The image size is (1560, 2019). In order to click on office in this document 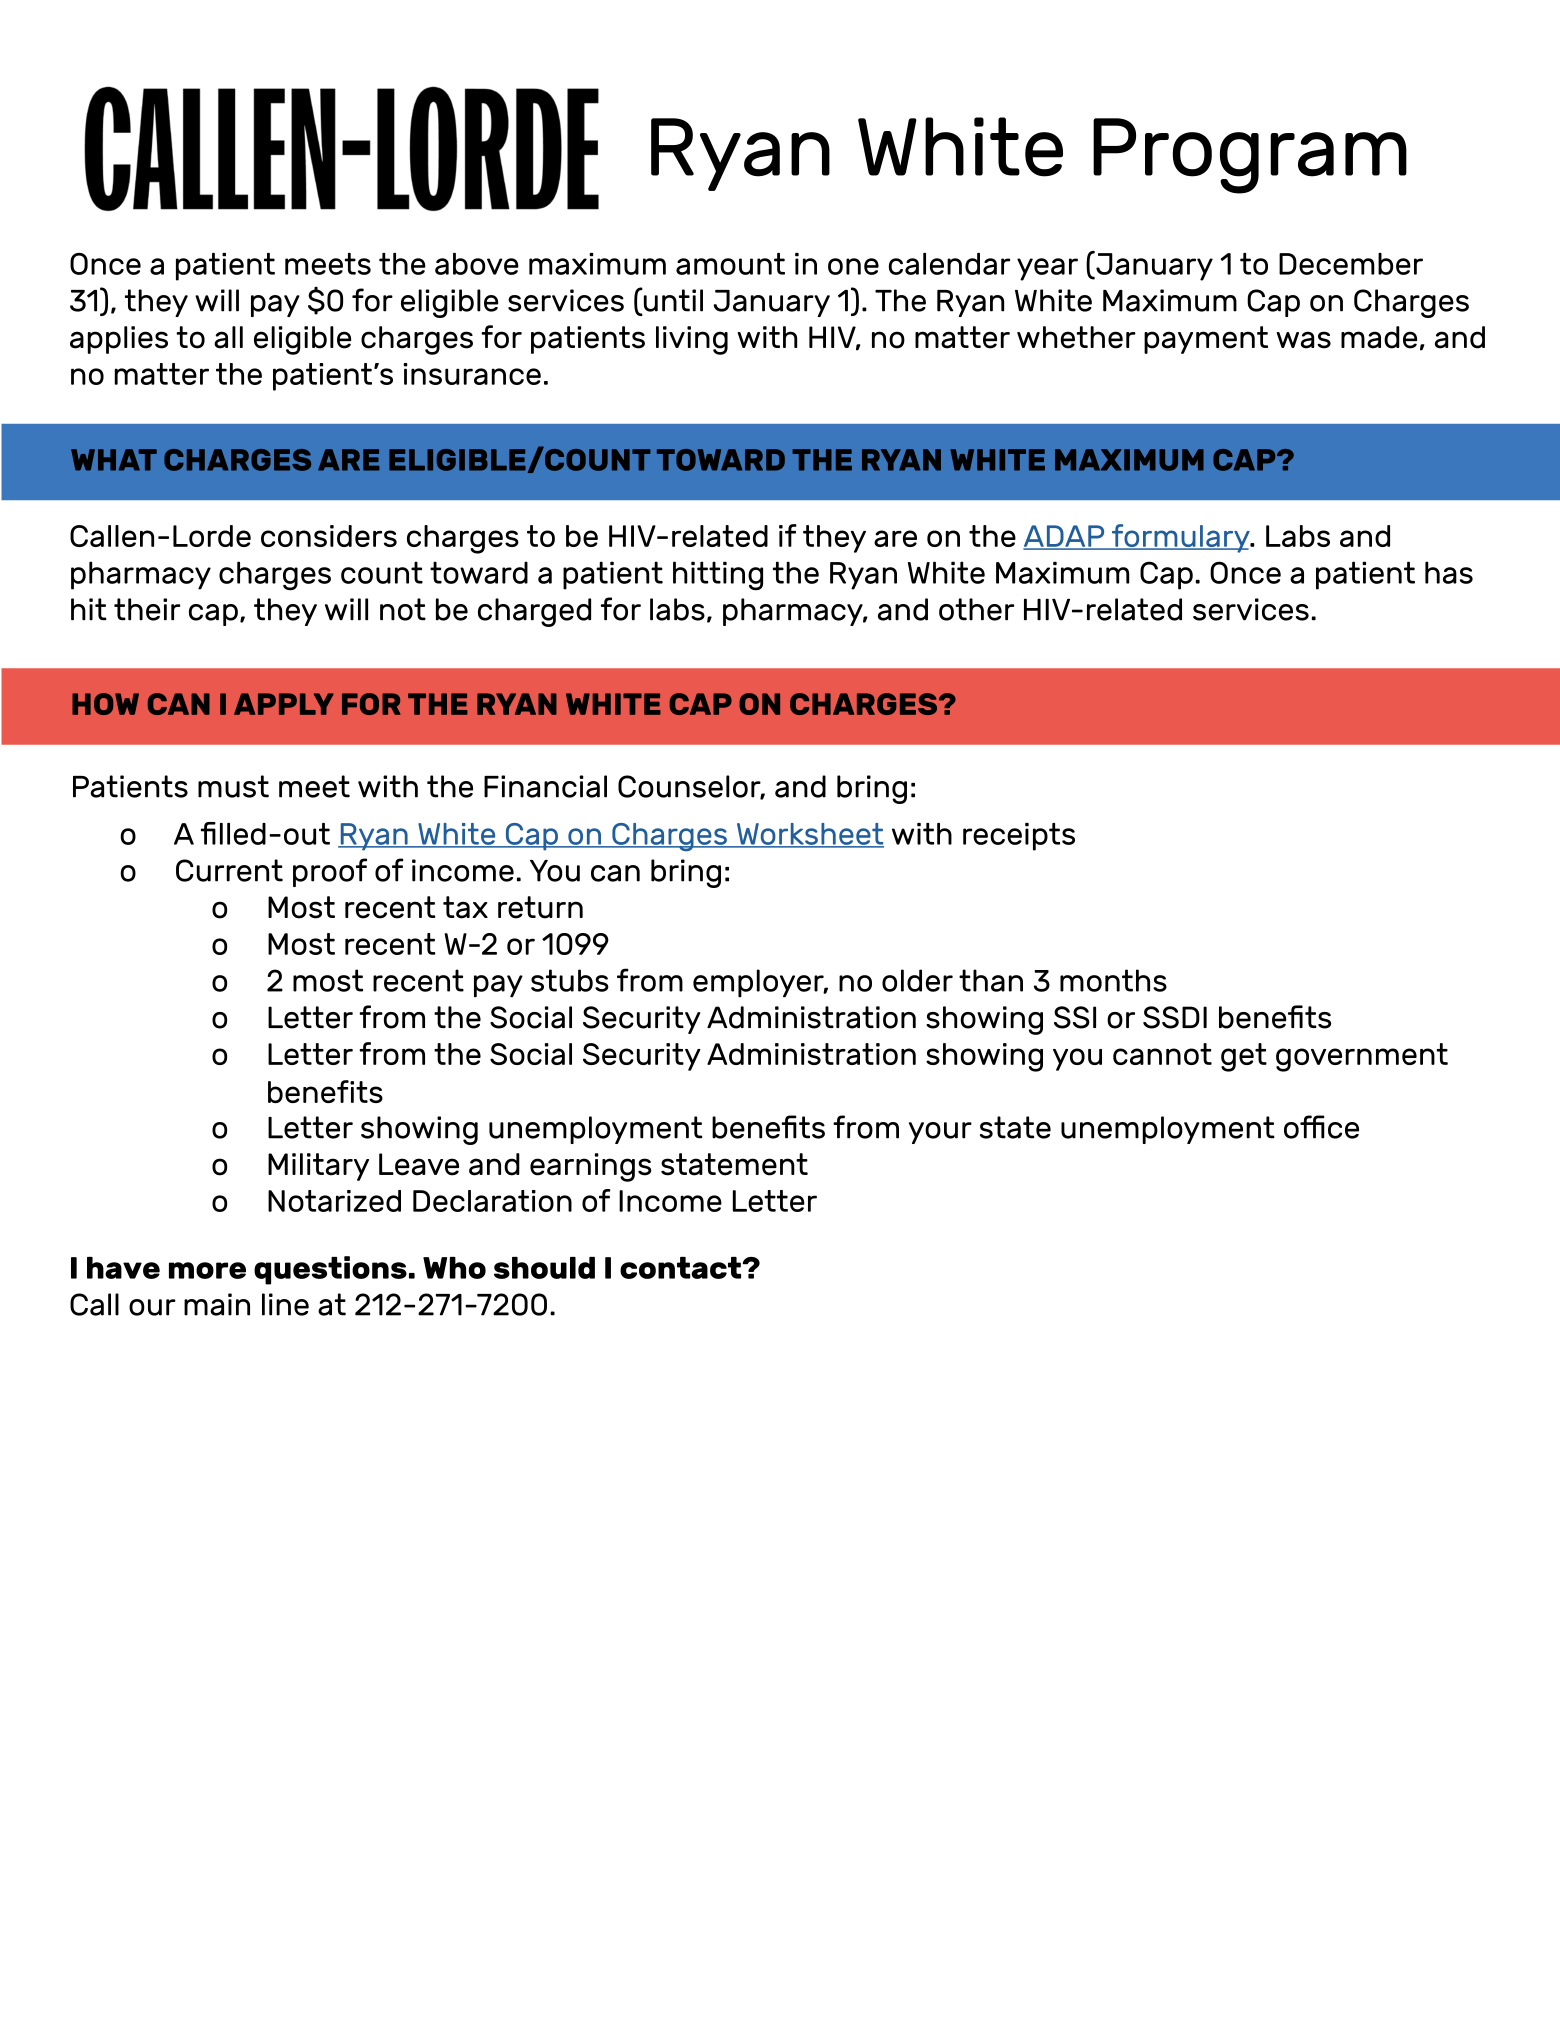, I will do `click(1321, 1127)`.
